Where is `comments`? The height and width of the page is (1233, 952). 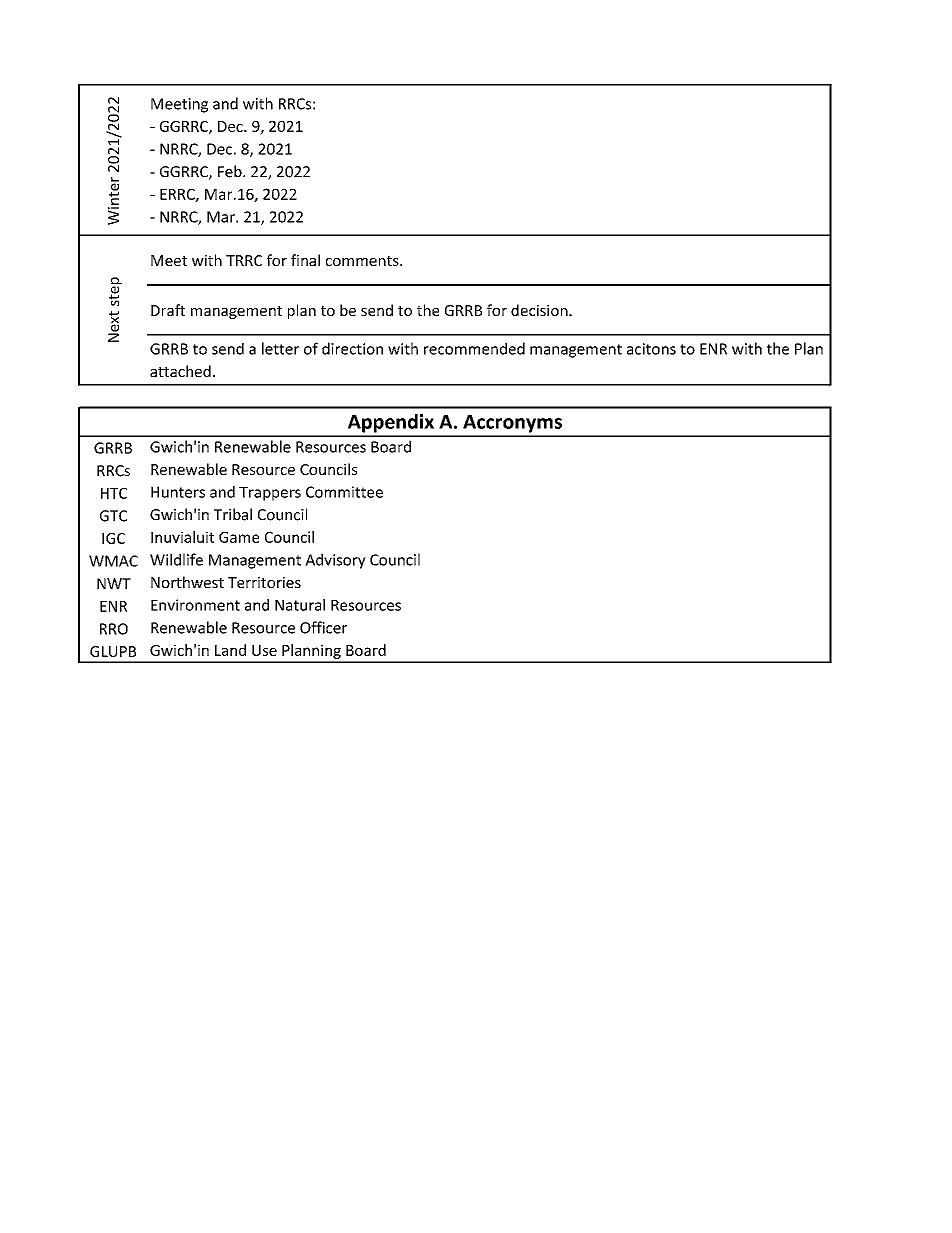 comments is located at coordinates (363, 261).
